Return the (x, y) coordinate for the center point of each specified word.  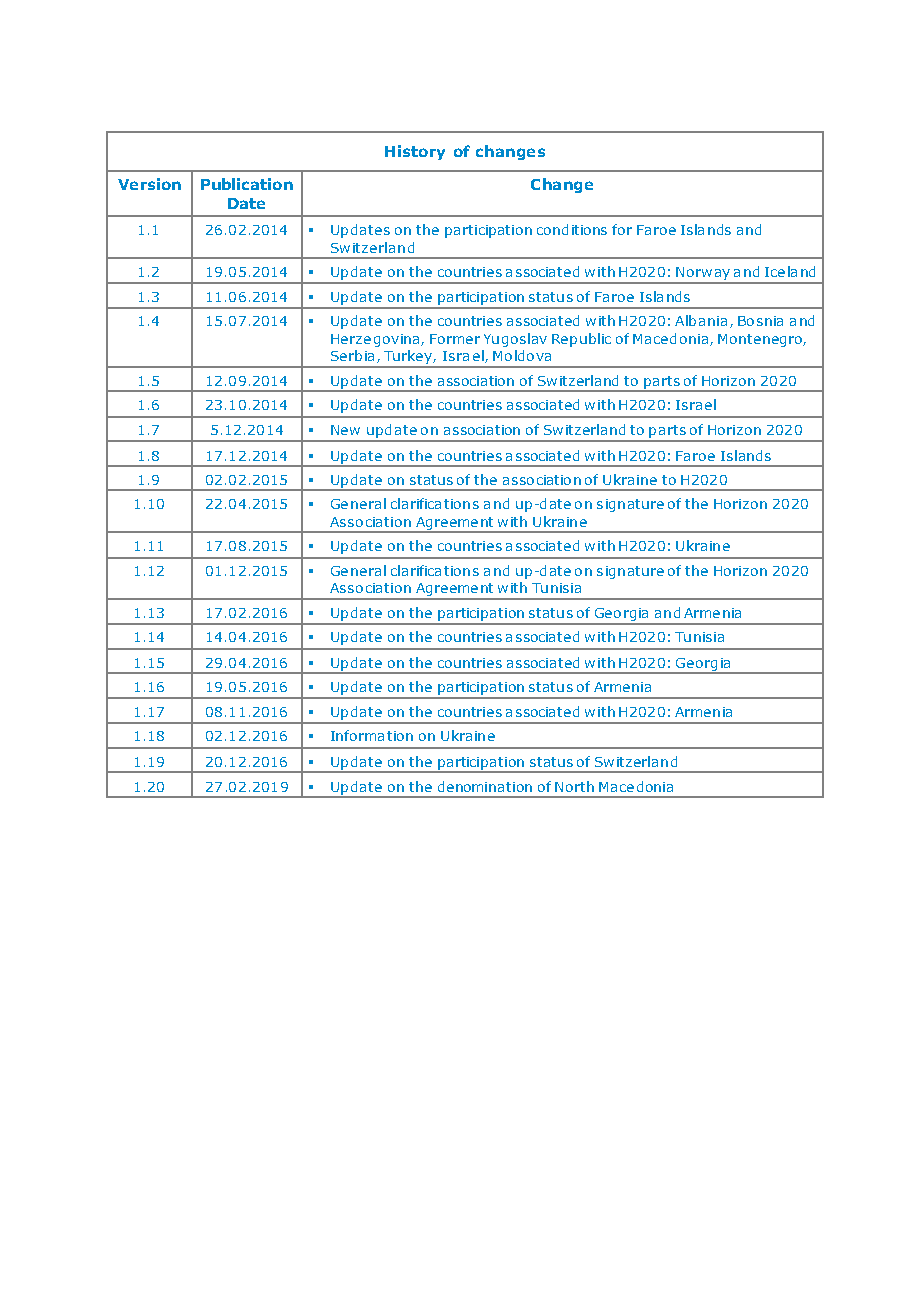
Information (372, 735)
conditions (572, 229)
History (415, 152)
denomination (485, 786)
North (574, 786)
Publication (247, 184)
